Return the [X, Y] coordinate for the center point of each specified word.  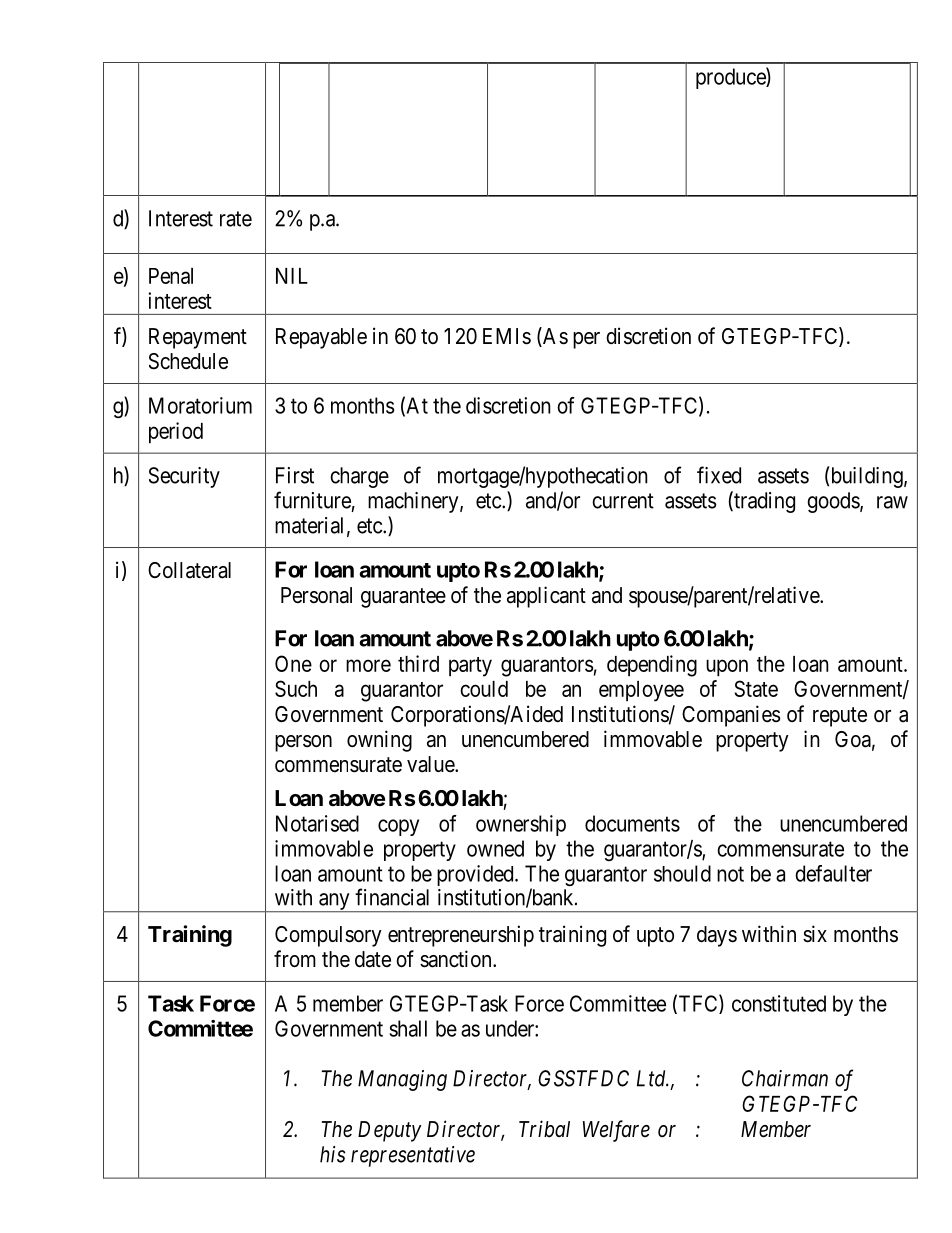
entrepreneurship [461, 936]
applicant [546, 597]
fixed [719, 475]
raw [892, 502]
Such [296, 688]
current [623, 501]
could [484, 689]
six [815, 934]
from [295, 959]
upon [727, 668]
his [332, 1154]
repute [840, 717]
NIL [292, 276]
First [295, 475]
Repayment [198, 338]
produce [731, 78]
